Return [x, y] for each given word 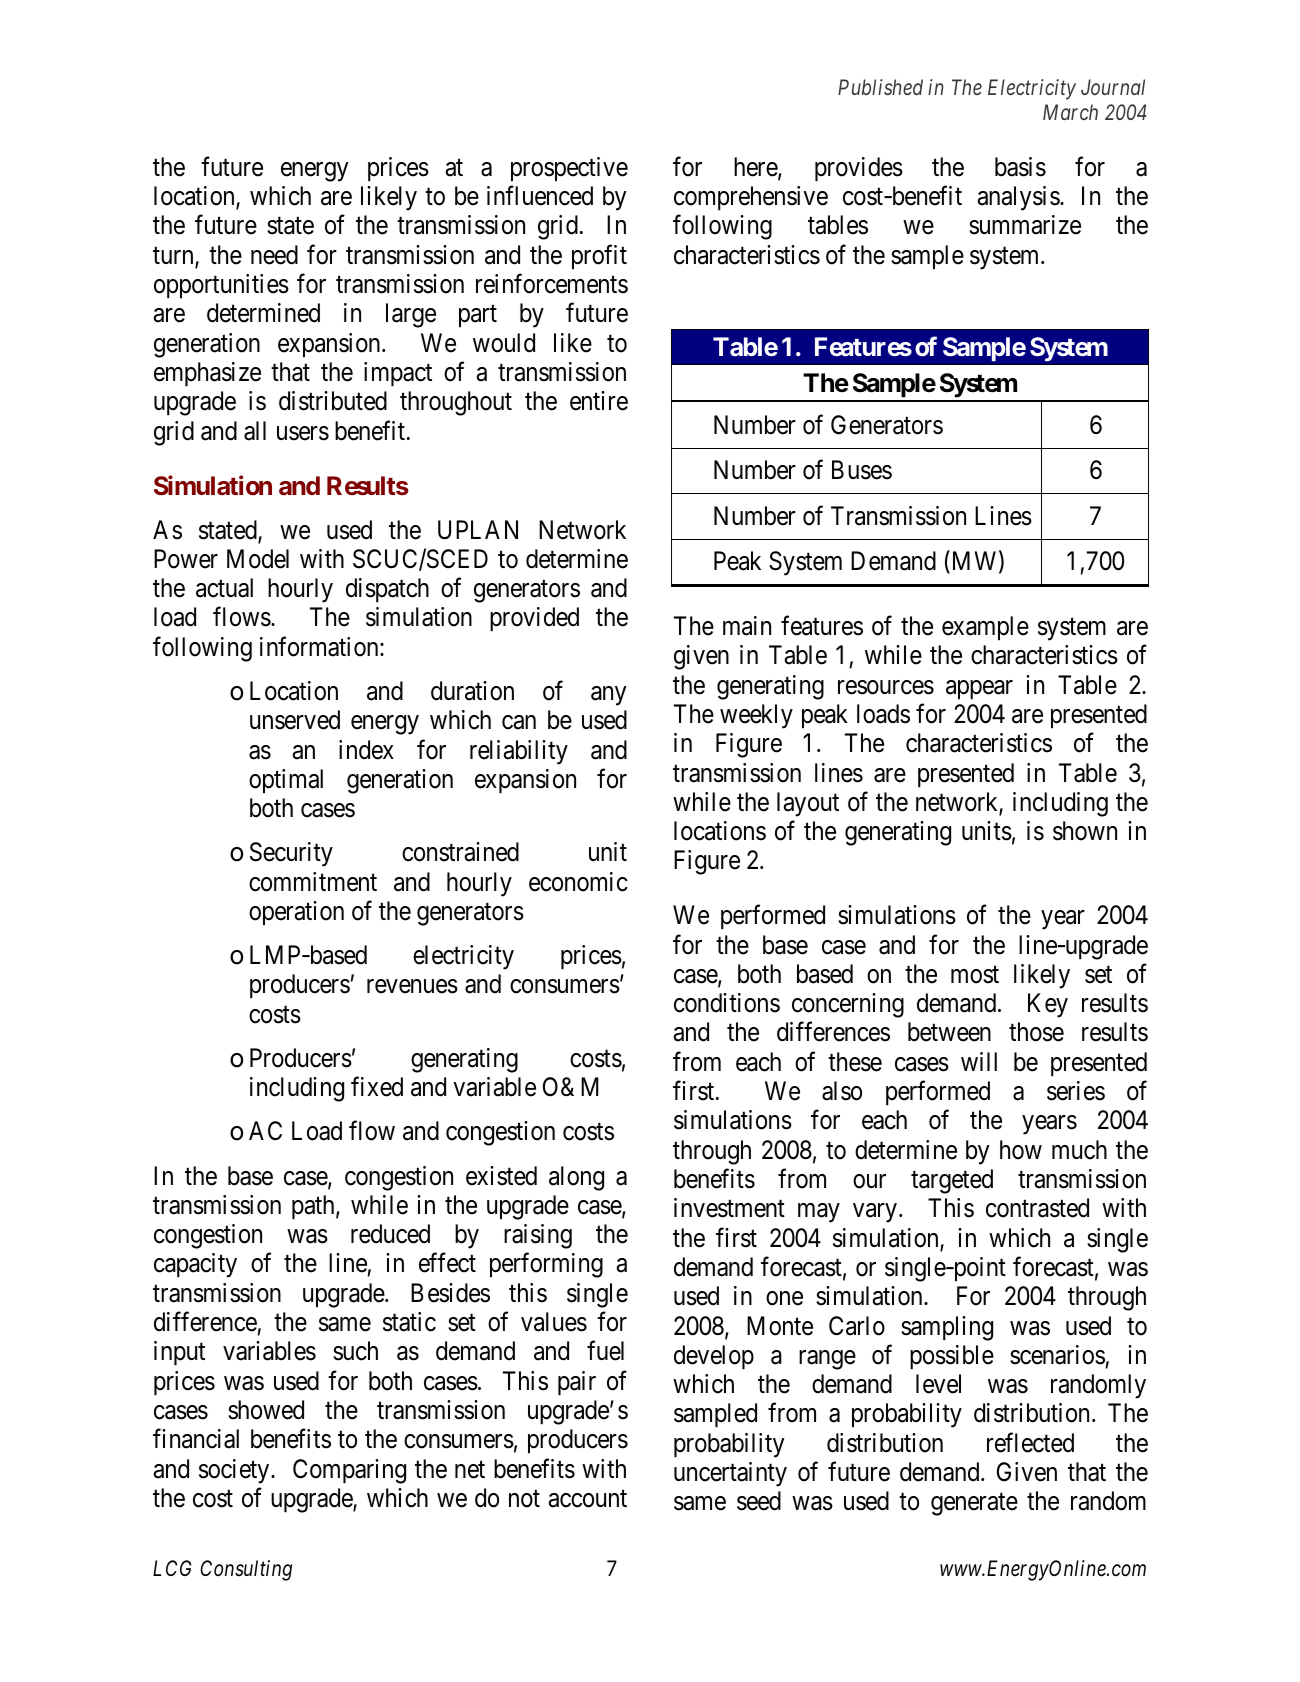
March [1070, 112]
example [985, 628]
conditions [727, 1003]
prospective [569, 169]
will [979, 1061]
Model [258, 559]
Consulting [246, 1570]
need [274, 255]
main [747, 626]
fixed [377, 1087]
